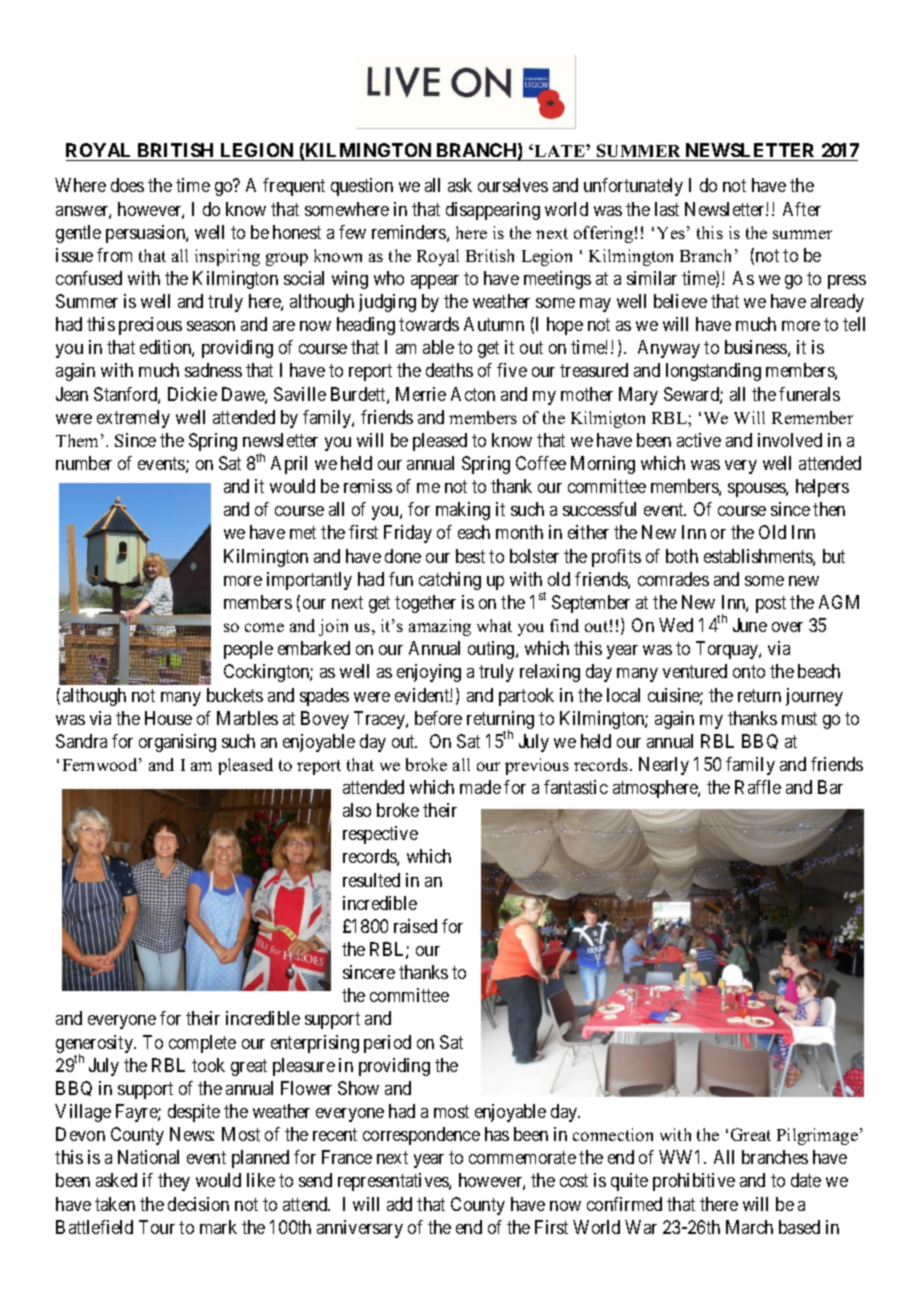 The width and height of the screenshot is (924, 1308). What do you see at coordinates (749, 1227) in the screenshot?
I see `March` at bounding box center [749, 1227].
